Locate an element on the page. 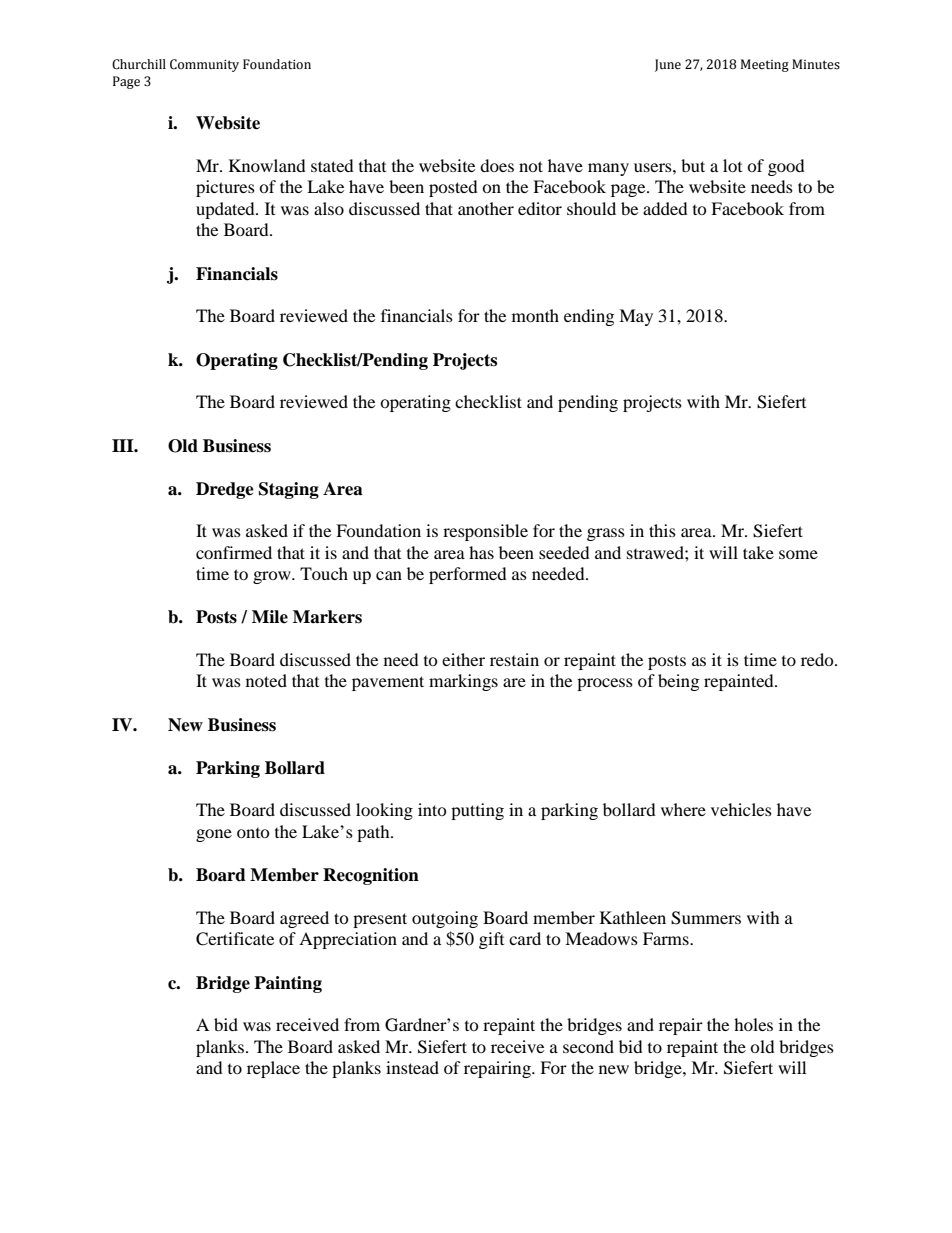 Image resolution: width=952 pixels, height=1233 pixels. editor is located at coordinates (540, 208).
